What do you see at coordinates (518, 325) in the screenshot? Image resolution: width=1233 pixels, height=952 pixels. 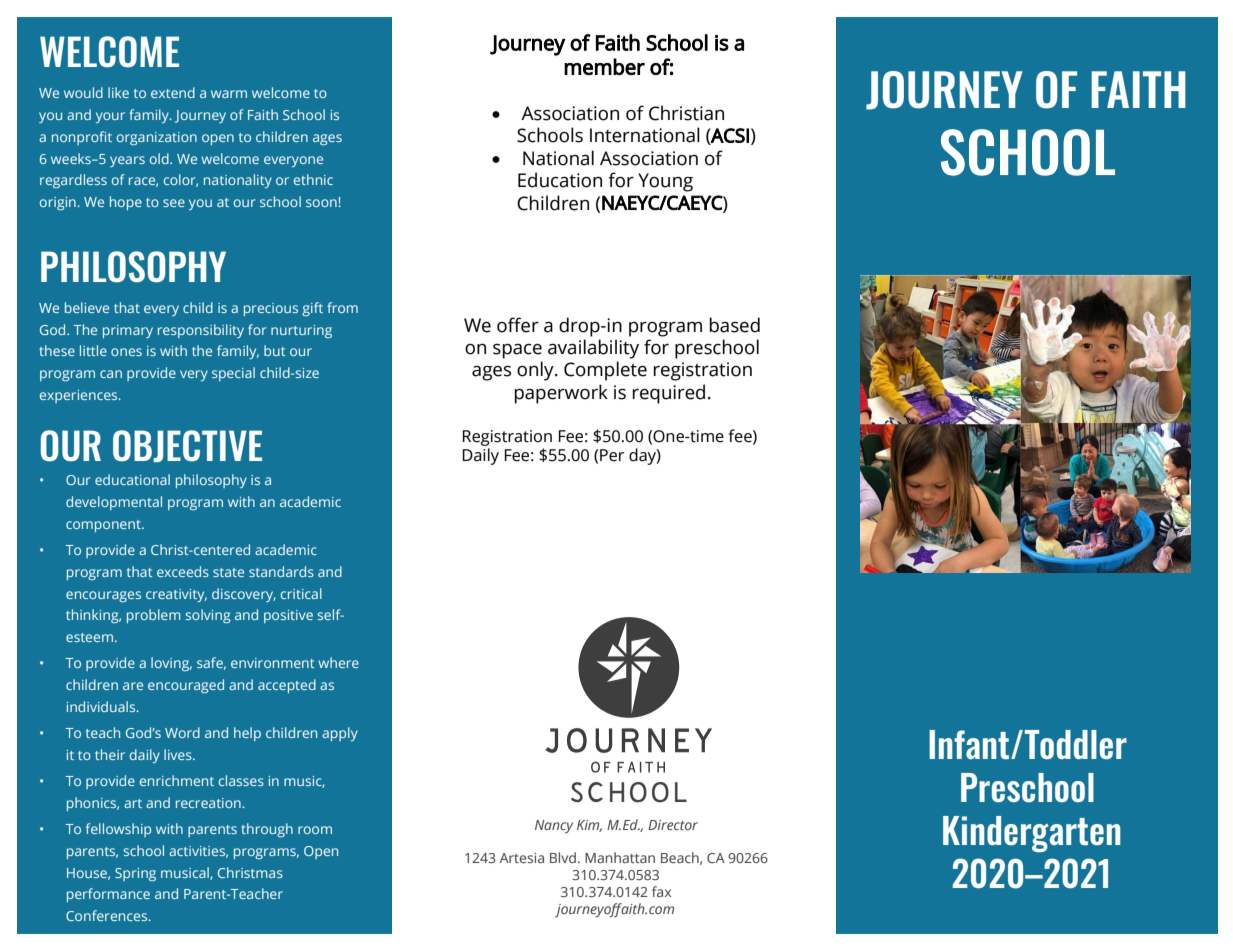 I see `offer` at bounding box center [518, 325].
